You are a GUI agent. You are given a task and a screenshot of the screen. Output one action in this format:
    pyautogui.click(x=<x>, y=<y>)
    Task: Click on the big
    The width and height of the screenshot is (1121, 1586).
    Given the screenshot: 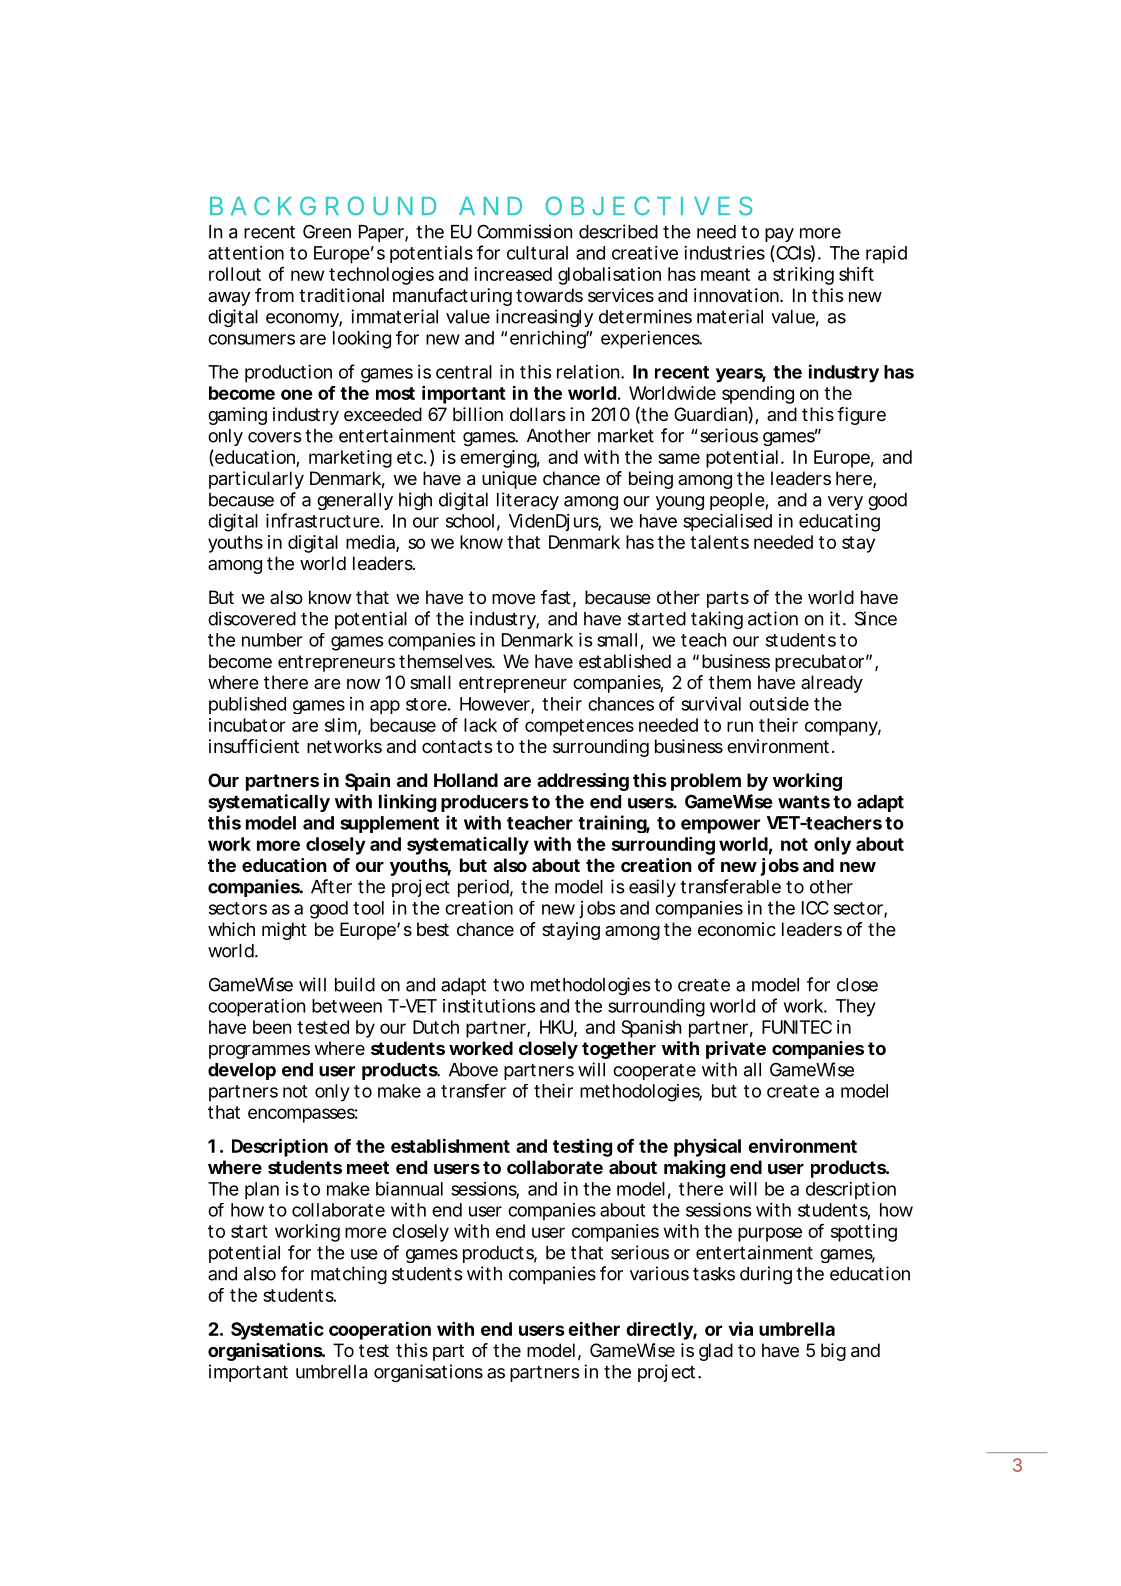 What is the action you would take?
    pyautogui.click(x=833, y=1352)
